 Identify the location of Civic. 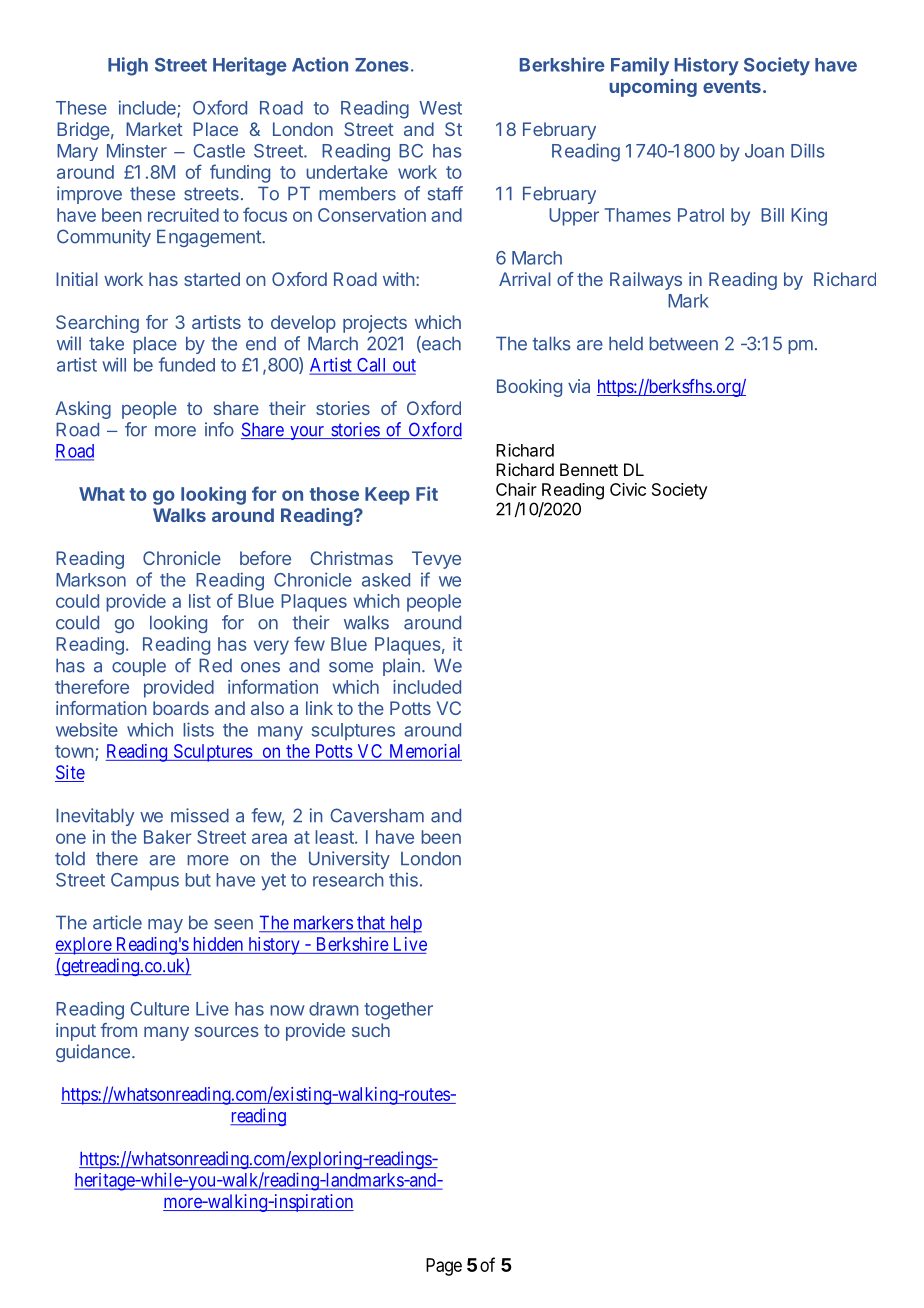
(628, 489).
